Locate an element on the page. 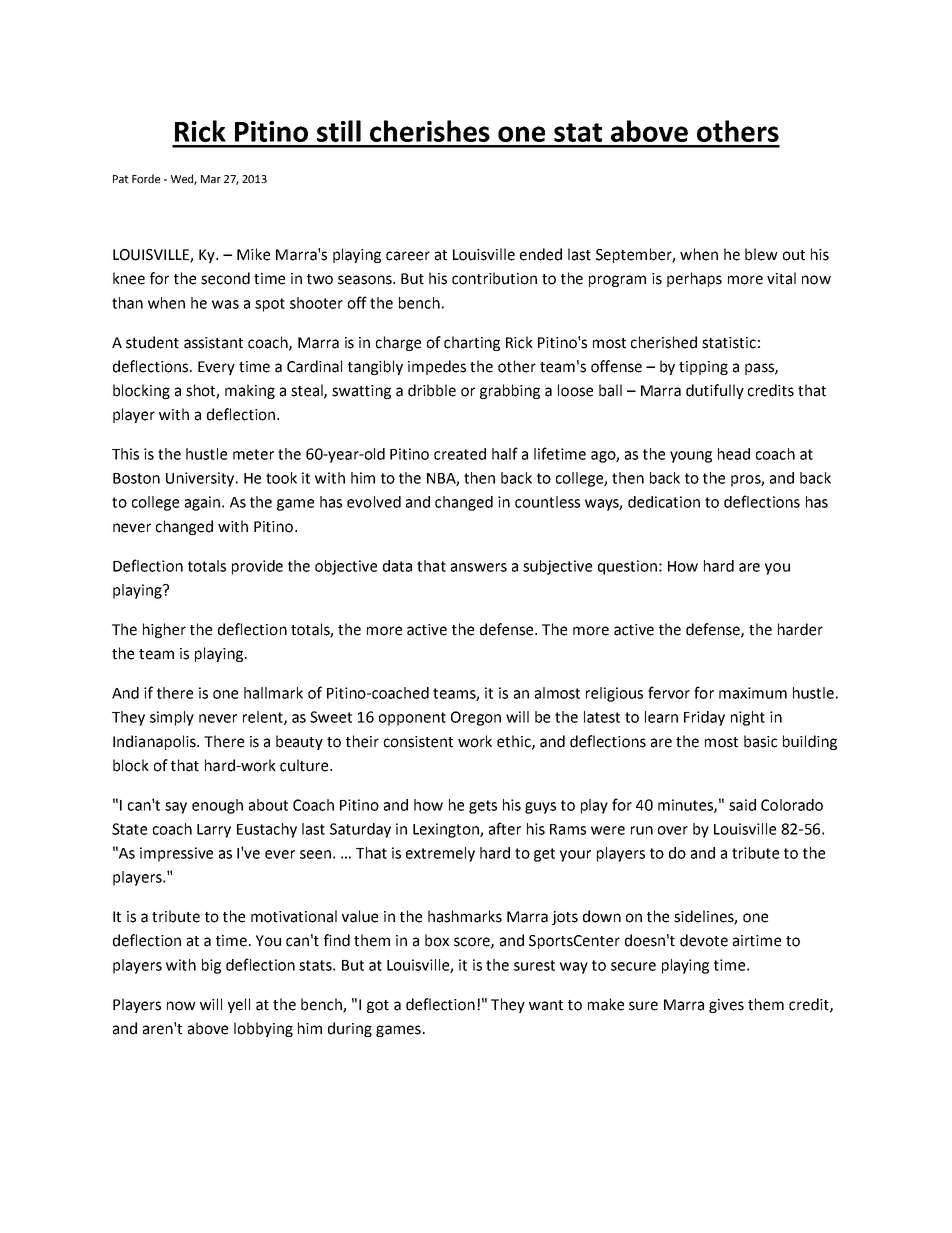 Image resolution: width=952 pixels, height=1233 pixels. Forde is located at coordinates (146, 178).
